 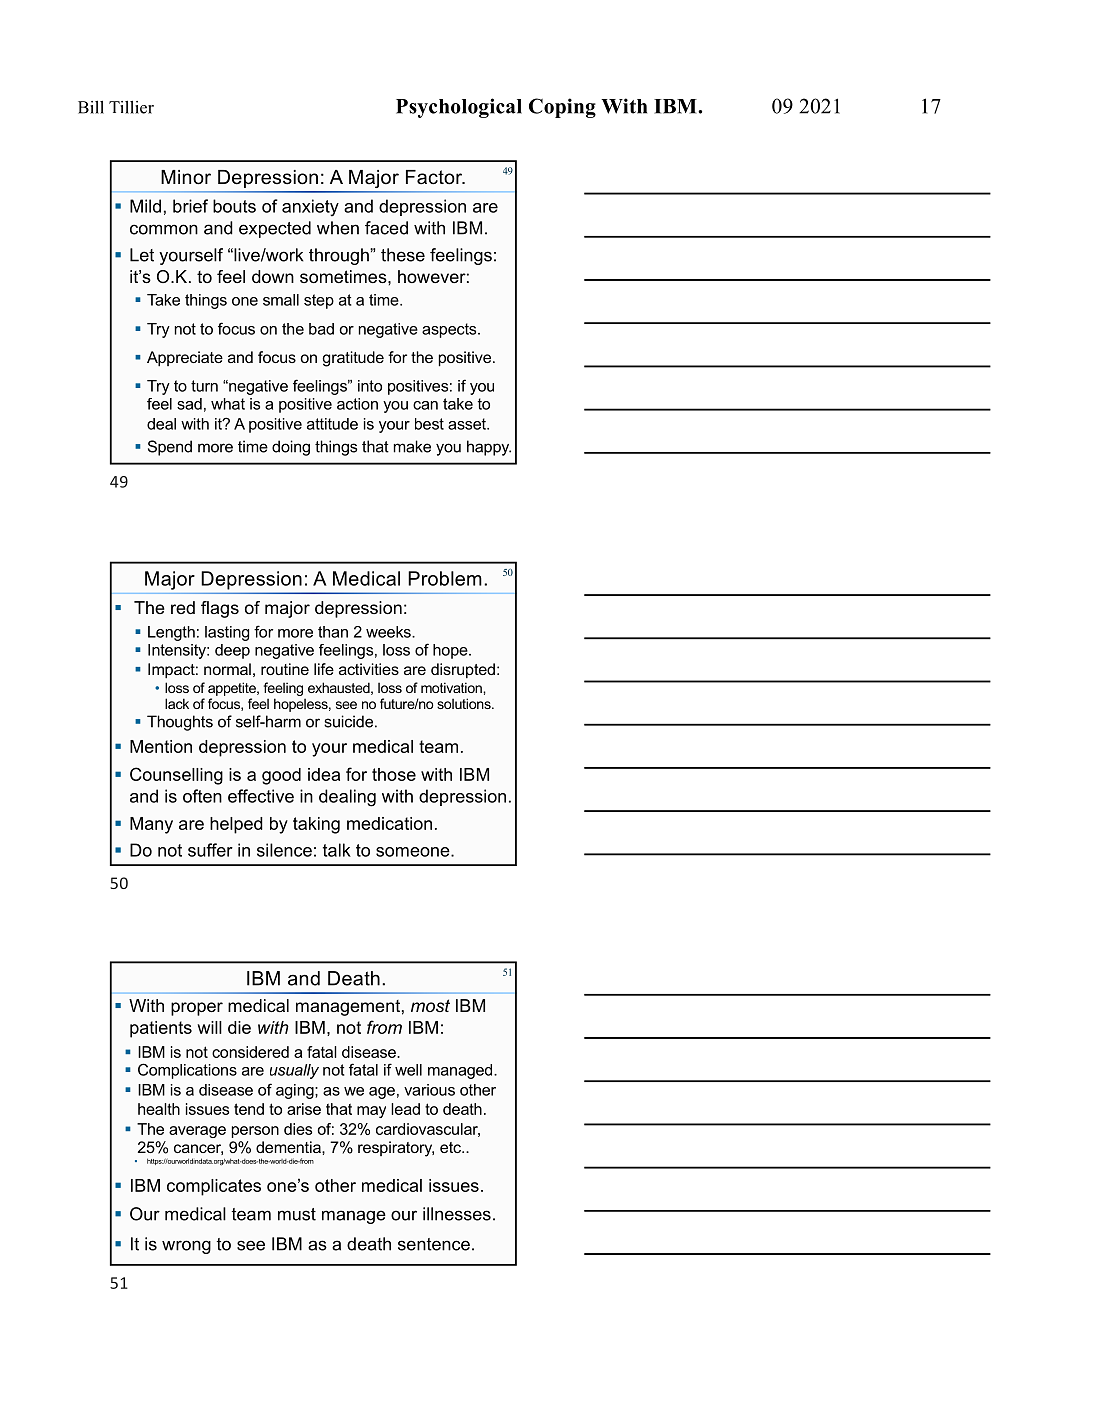 What do you see at coordinates (186, 1247) in the screenshot?
I see `wrong` at bounding box center [186, 1247].
